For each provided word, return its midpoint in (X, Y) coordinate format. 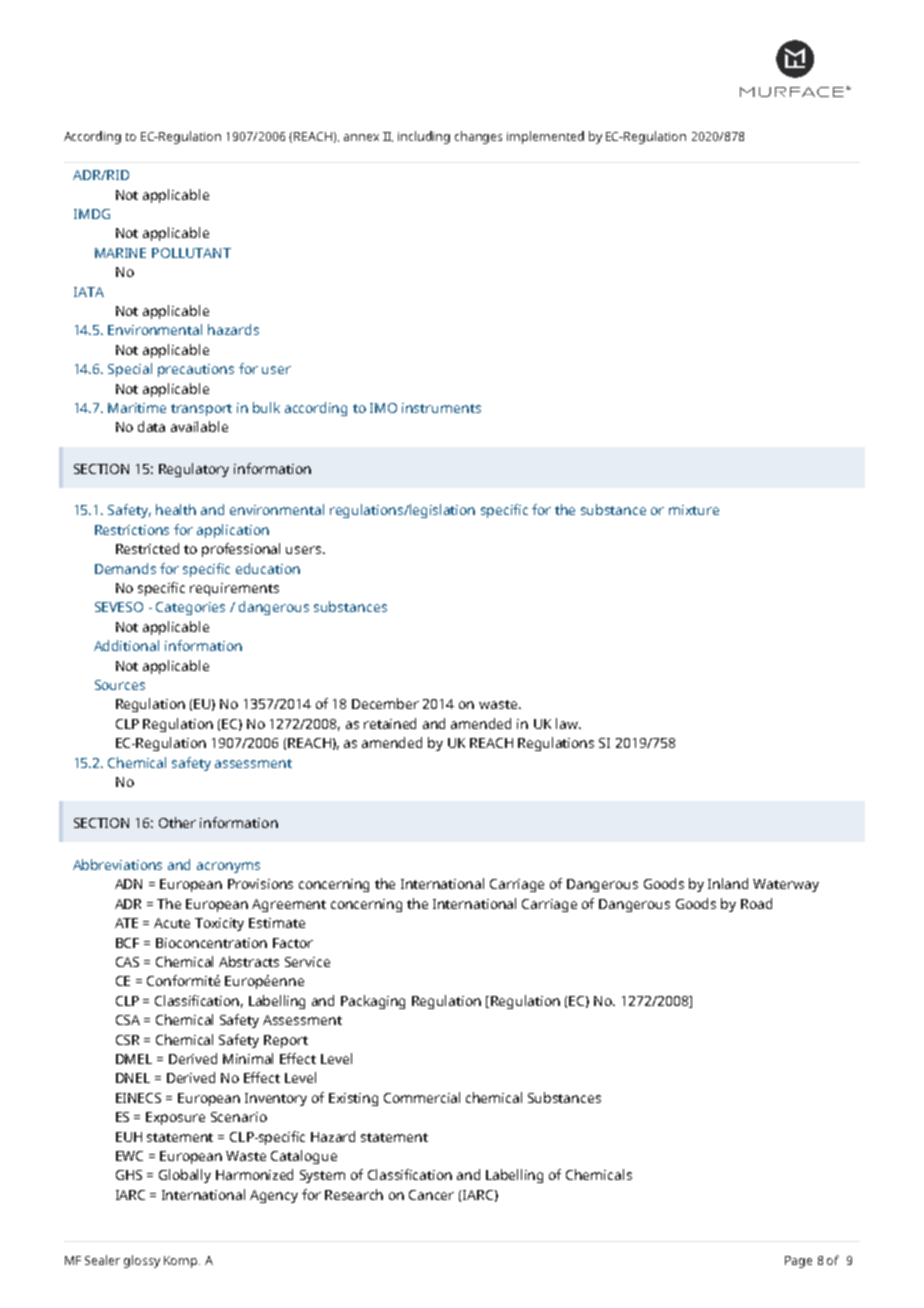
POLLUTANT (191, 253)
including (424, 137)
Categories (190, 608)
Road (756, 903)
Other (177, 822)
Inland (728, 883)
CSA (128, 1020)
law (568, 723)
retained (390, 723)
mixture (694, 510)
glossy (142, 1261)
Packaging (373, 1002)
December (385, 703)
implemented (545, 137)
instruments (441, 408)
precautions (196, 370)
